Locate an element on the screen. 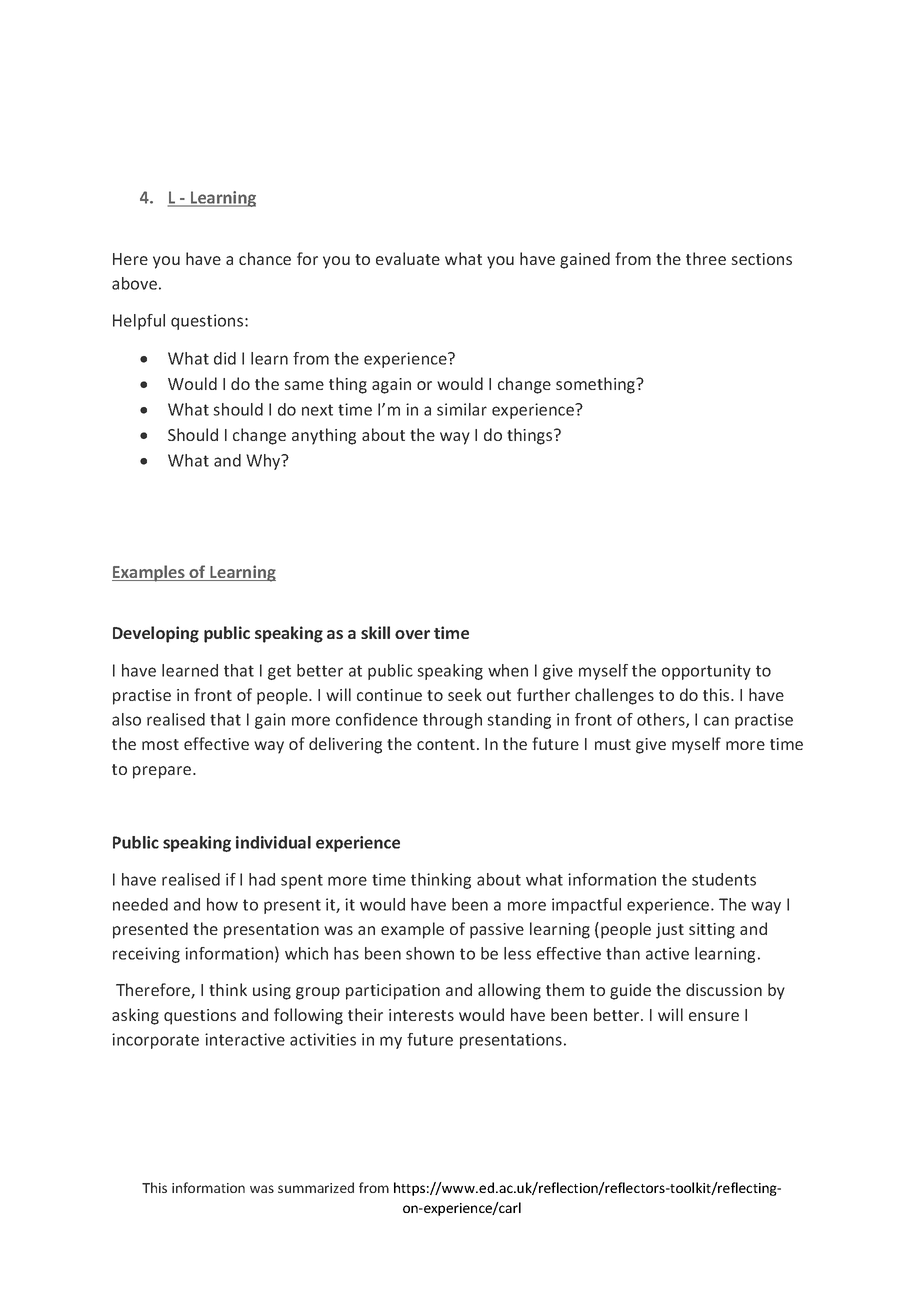 Image resolution: width=924 pixels, height=1308 pixels. most is located at coordinates (160, 744).
